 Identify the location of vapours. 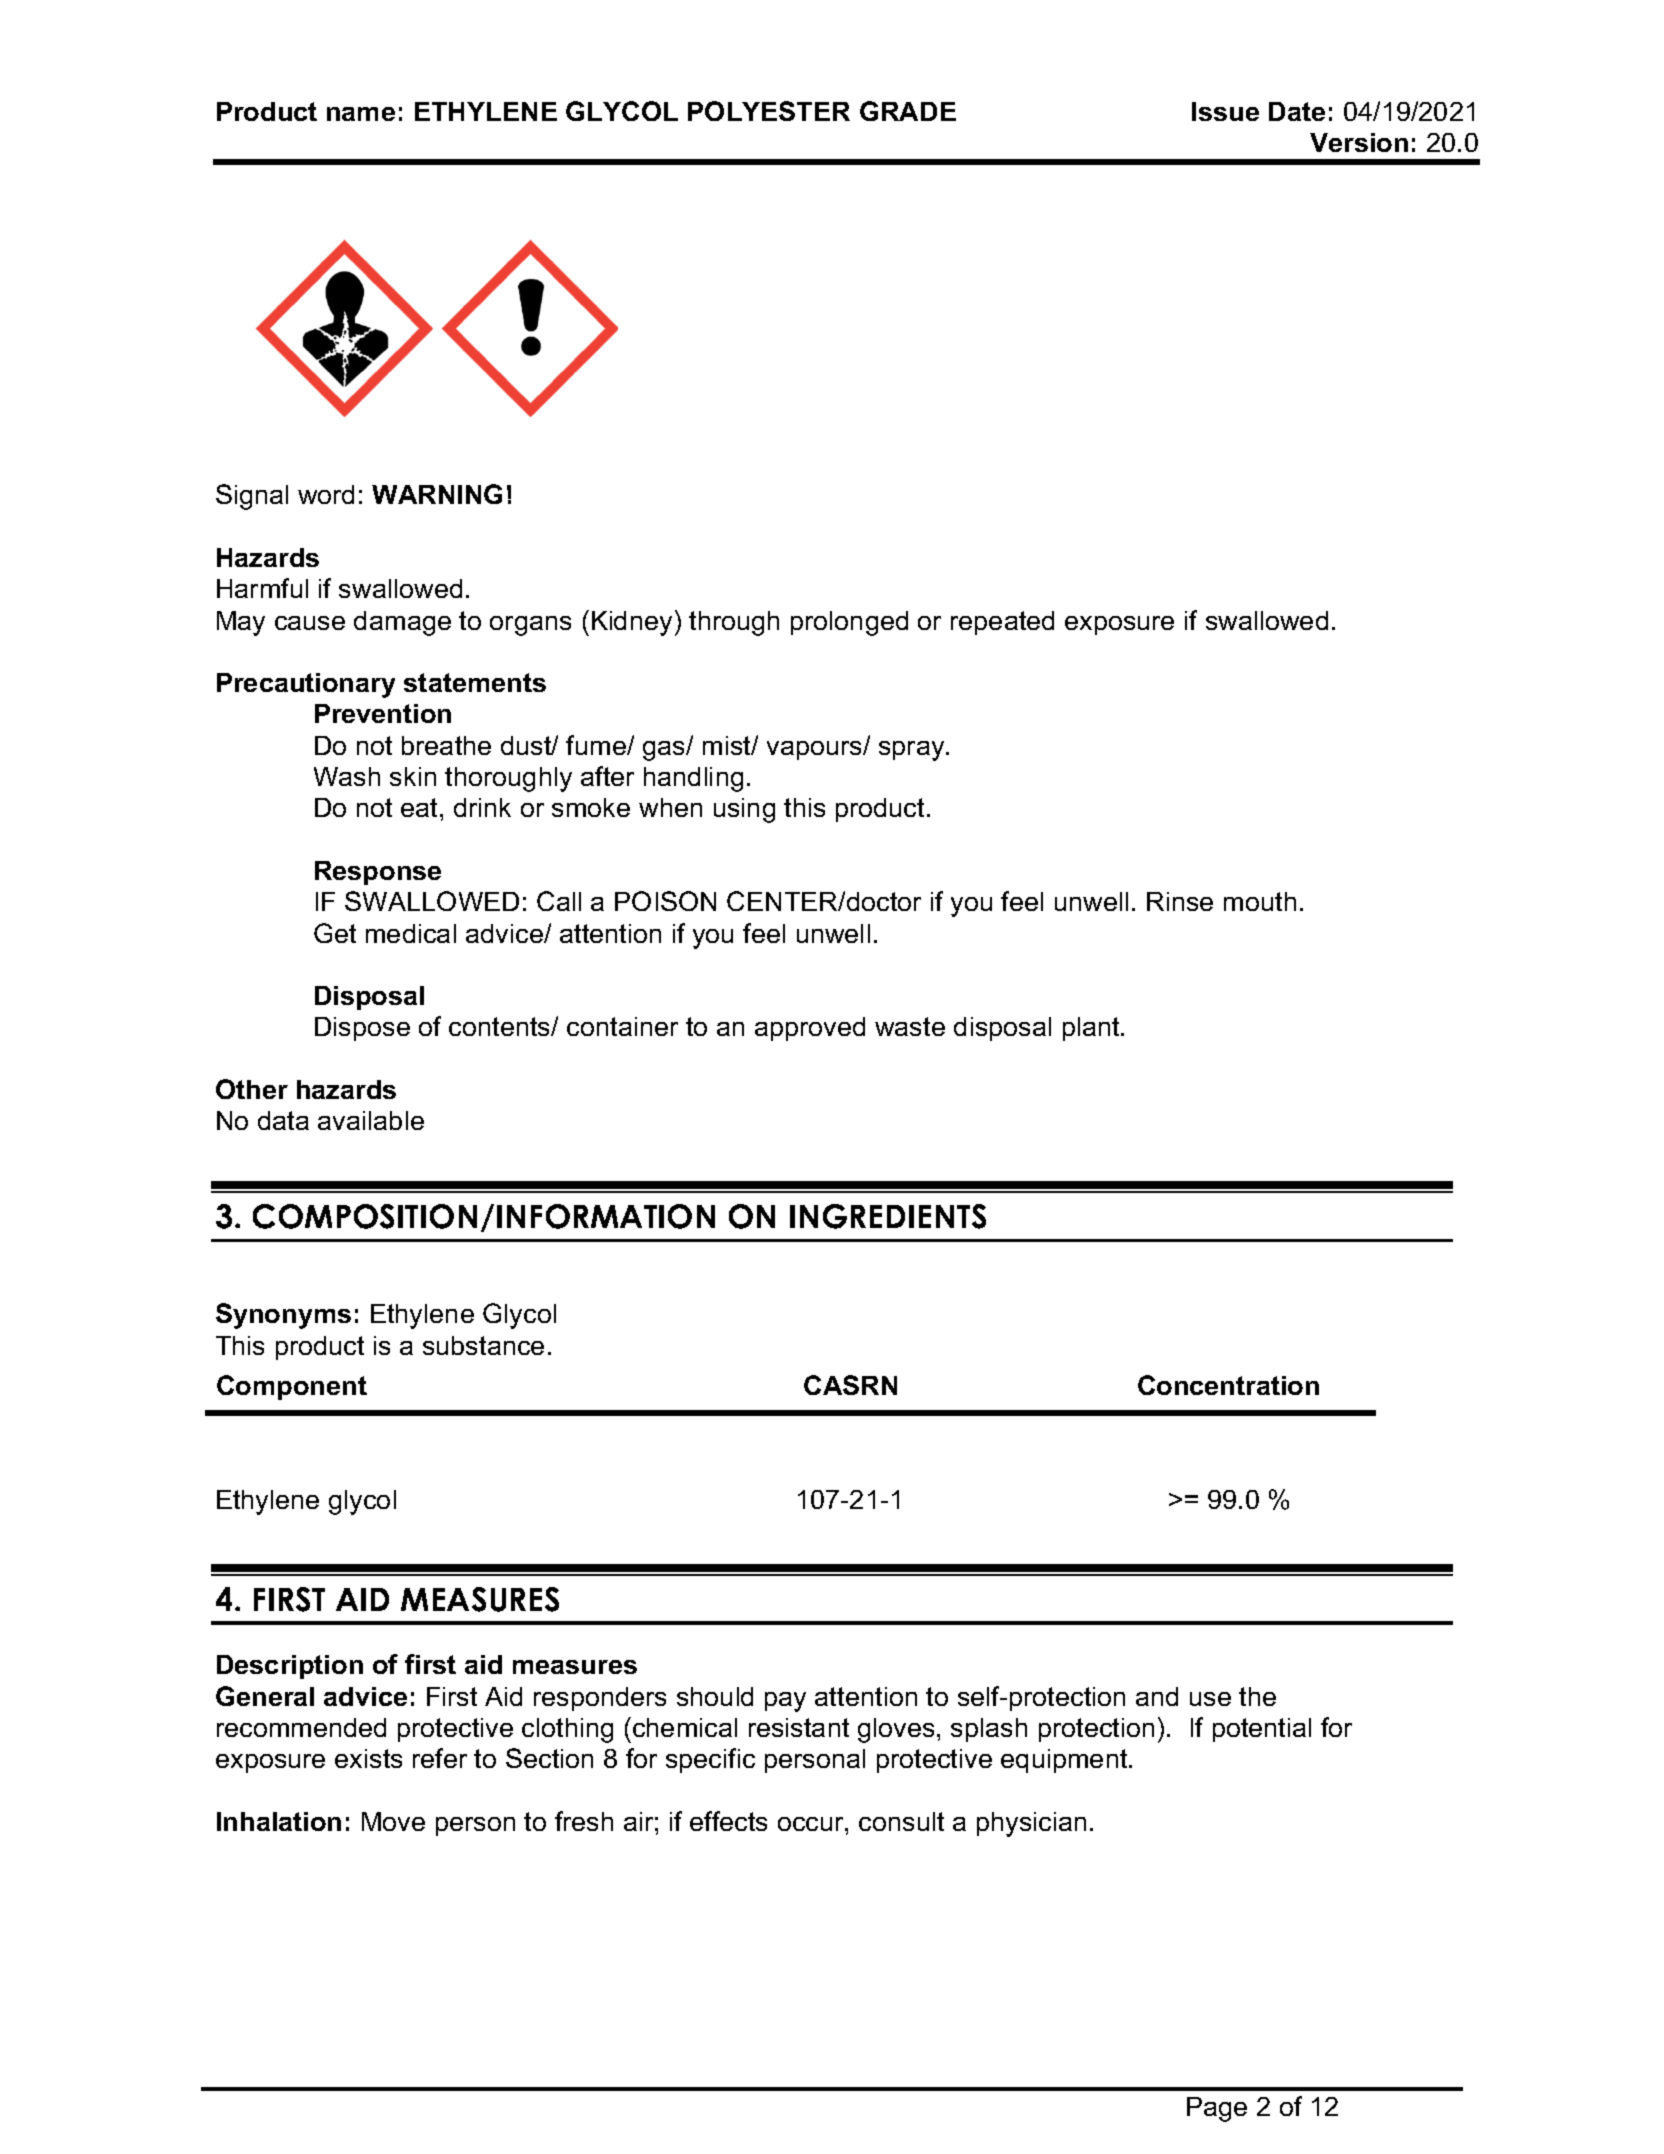
(815, 750).
